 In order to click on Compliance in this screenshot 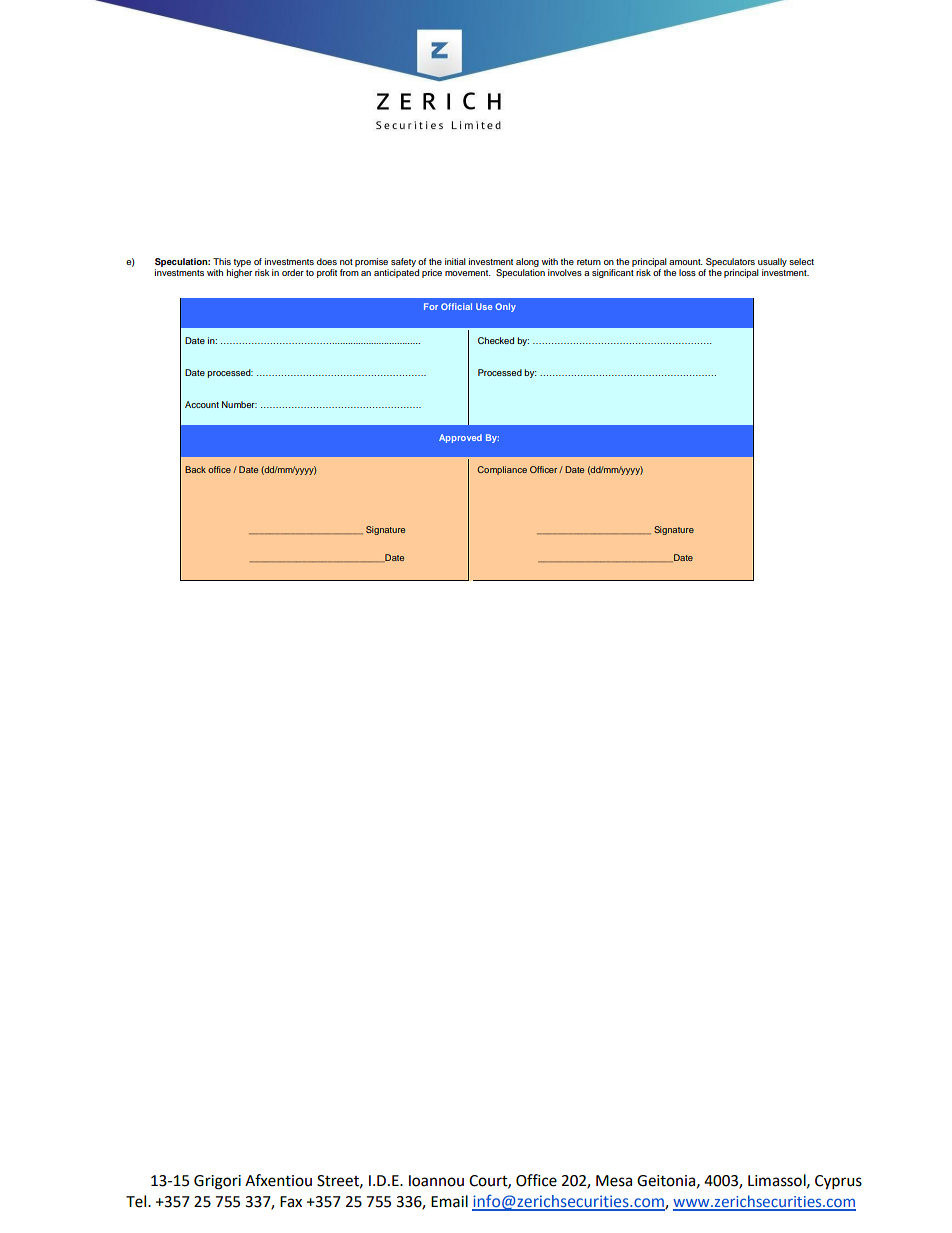, I will do `click(502, 470)`.
